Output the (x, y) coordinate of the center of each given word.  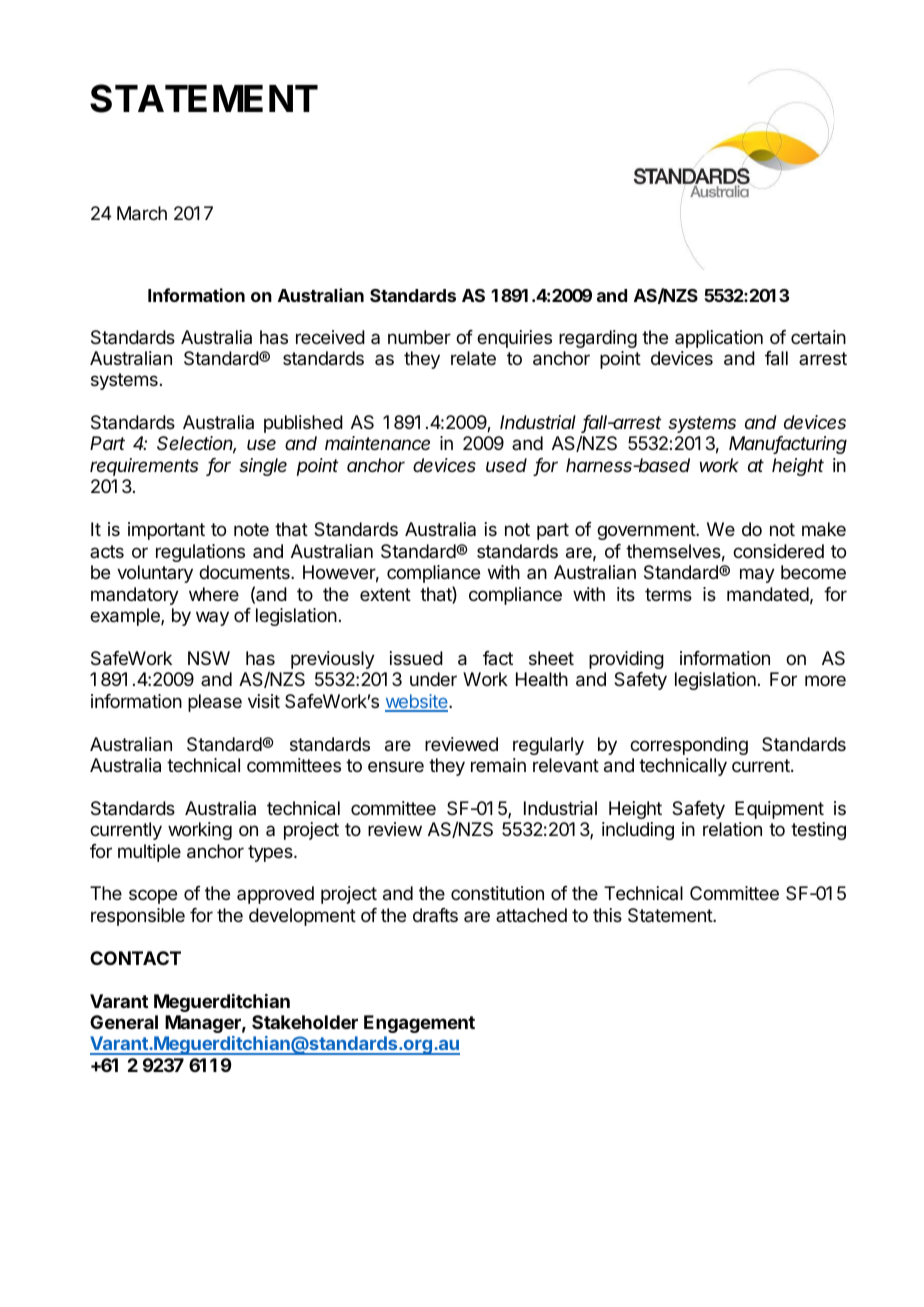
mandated (768, 594)
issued (416, 658)
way (212, 618)
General (124, 1022)
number (419, 337)
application (719, 339)
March (142, 213)
